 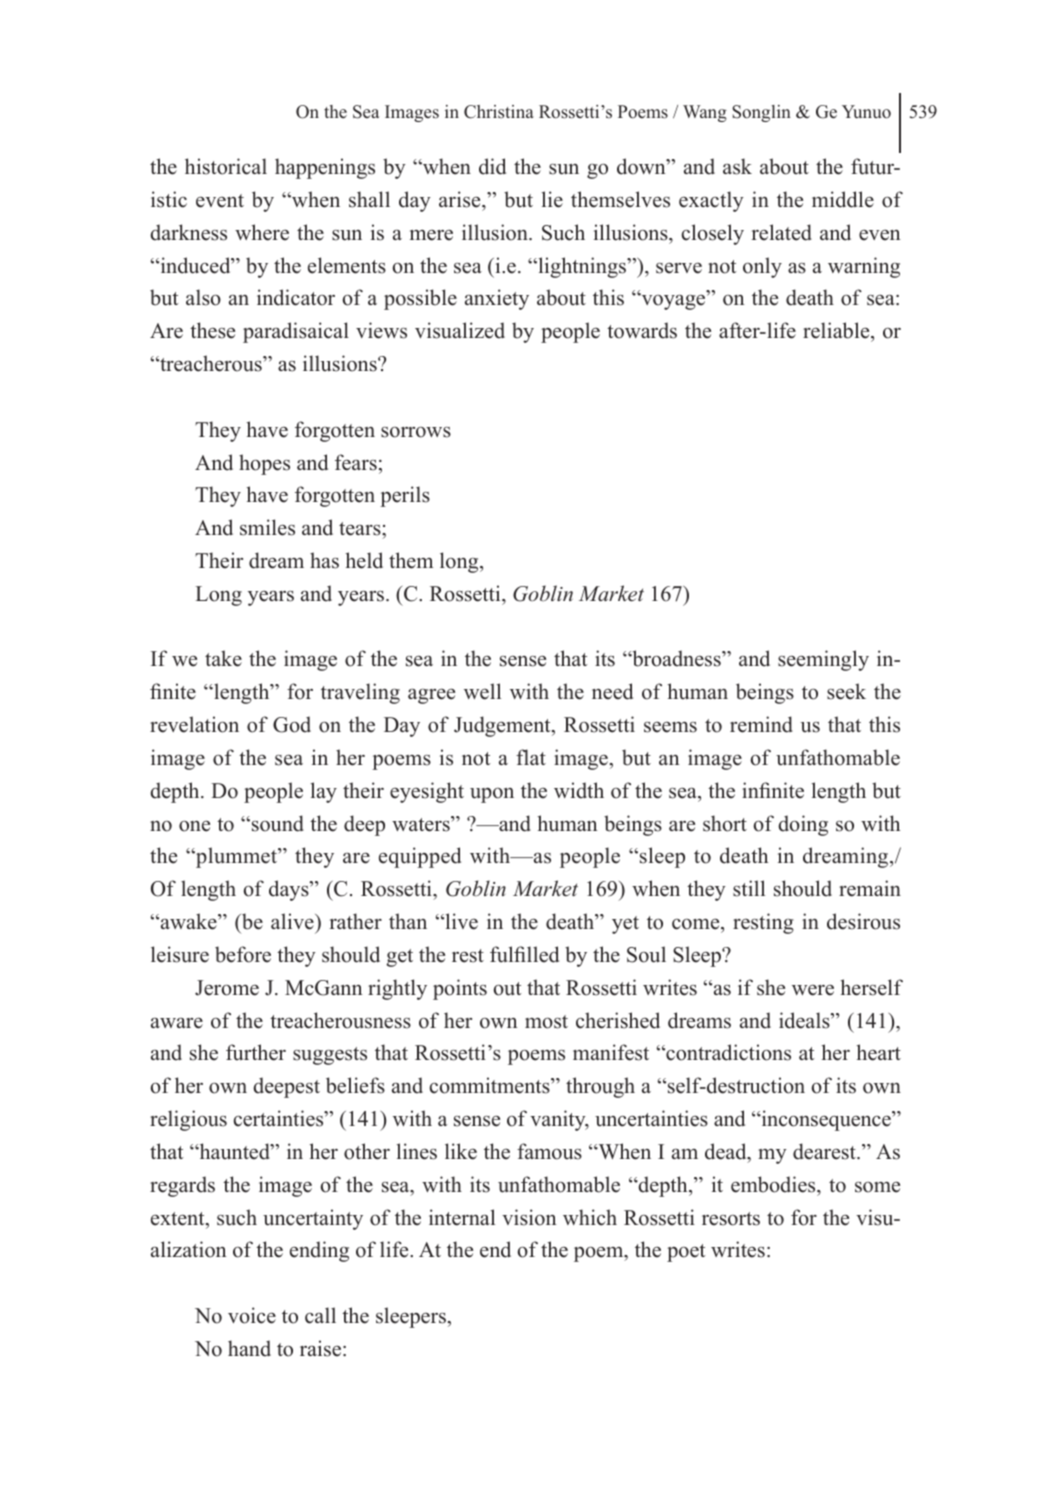 What do you see at coordinates (276, 823) in the image?
I see `sound` at bounding box center [276, 823].
